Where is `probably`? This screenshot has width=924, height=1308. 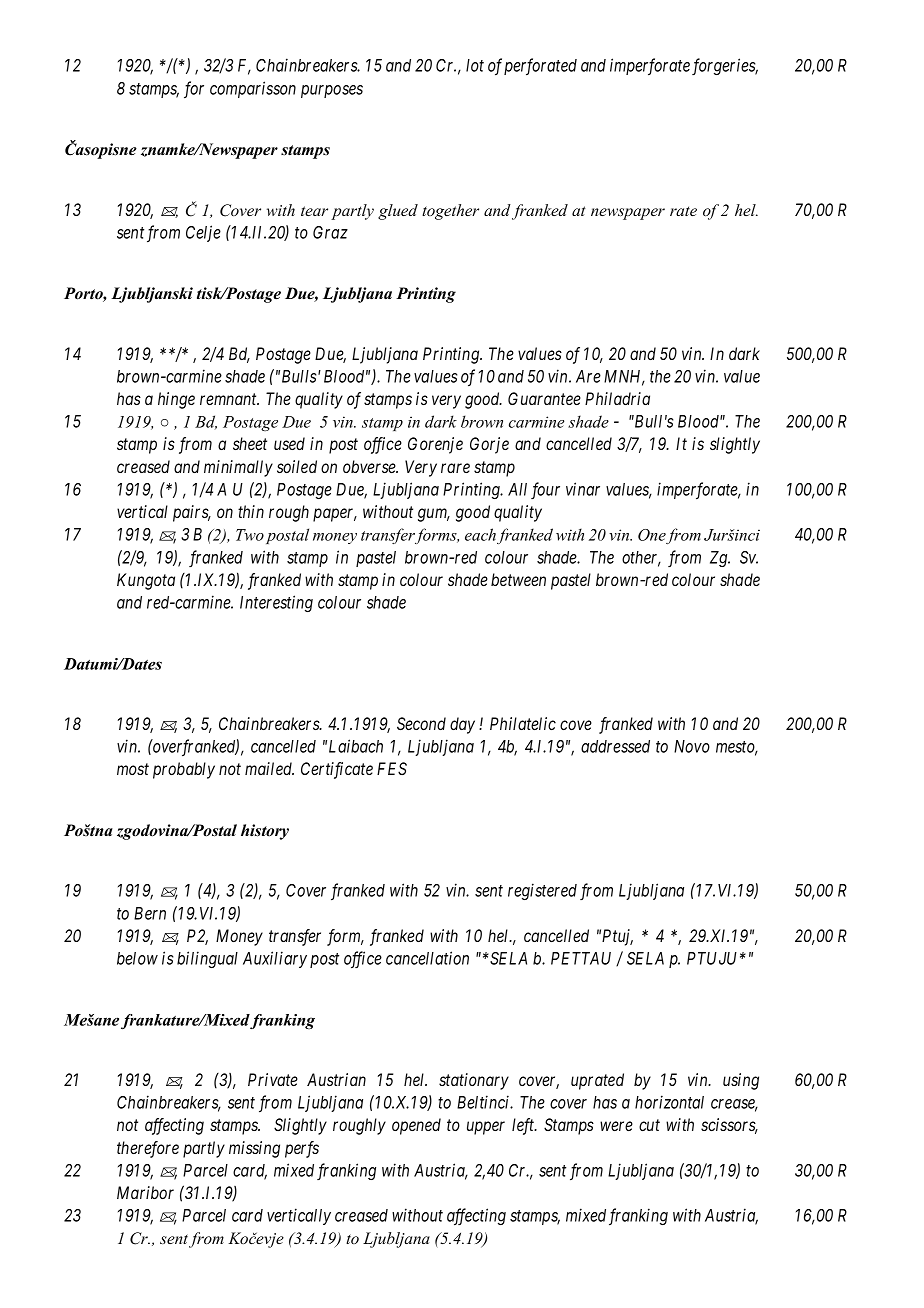 probably is located at coordinates (184, 770).
